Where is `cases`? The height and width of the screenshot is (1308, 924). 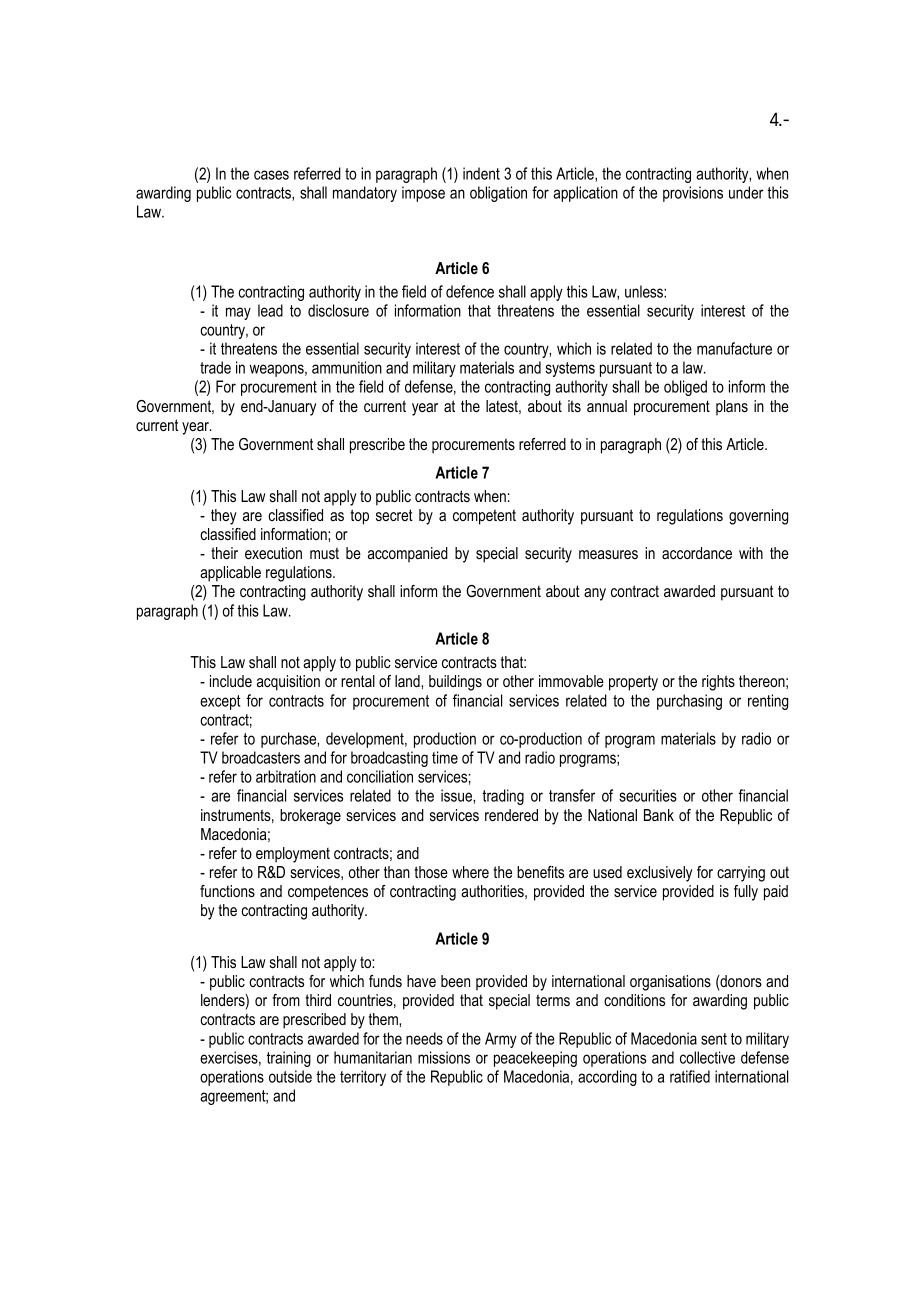 cases is located at coordinates (271, 175).
